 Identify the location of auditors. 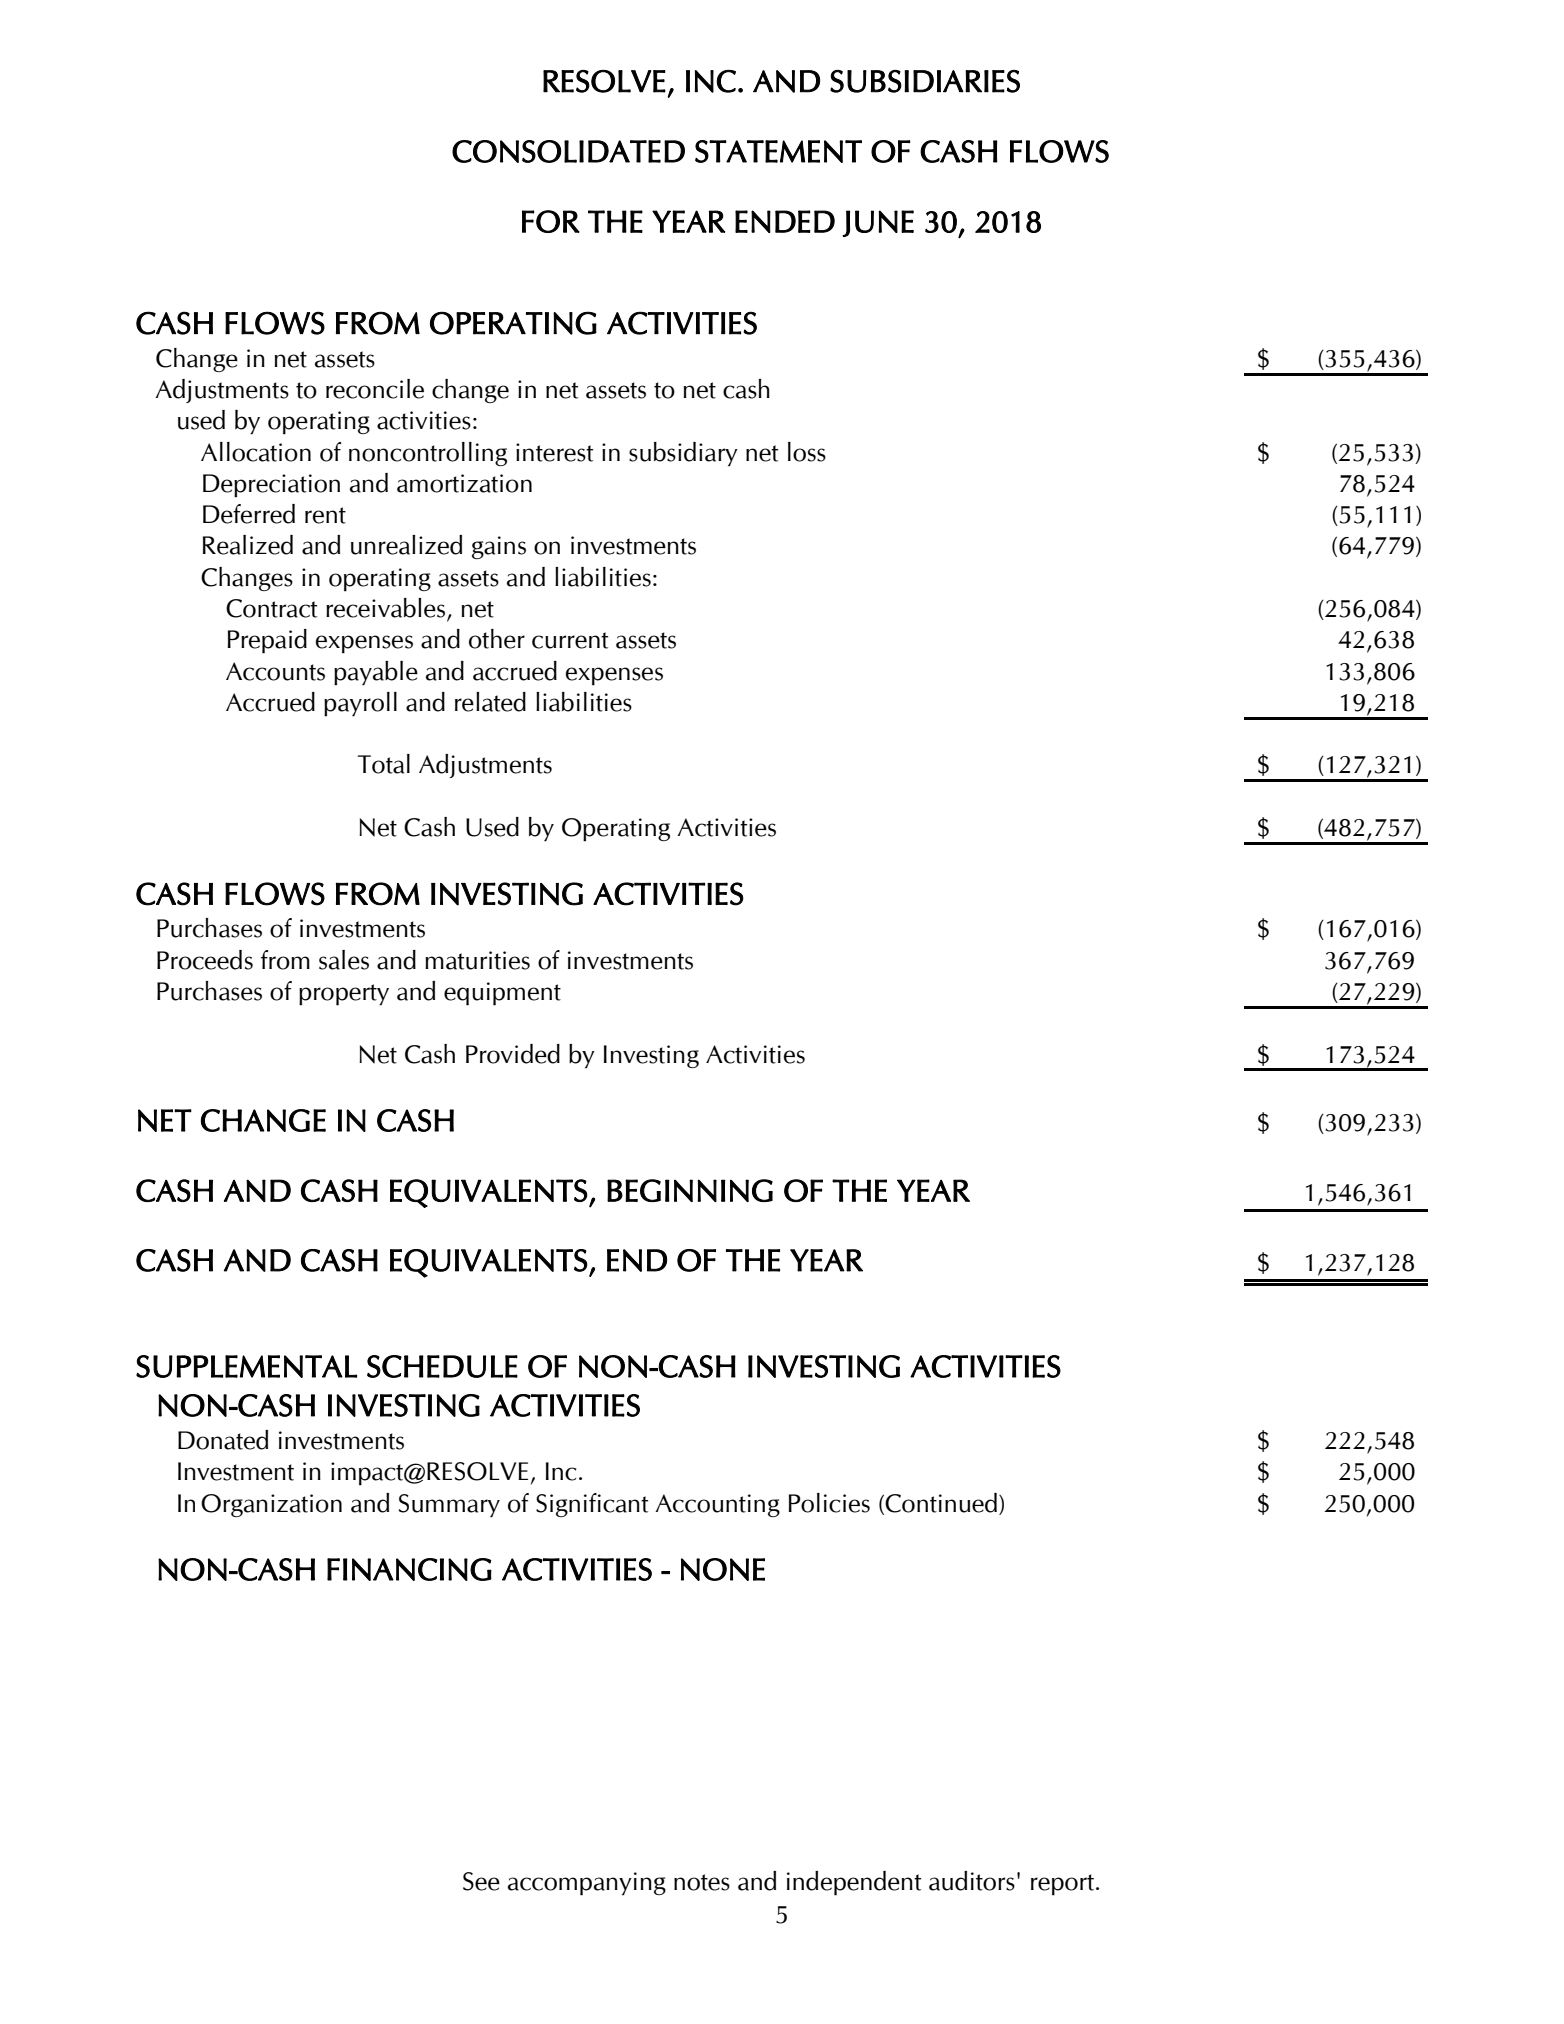
(972, 1881).
